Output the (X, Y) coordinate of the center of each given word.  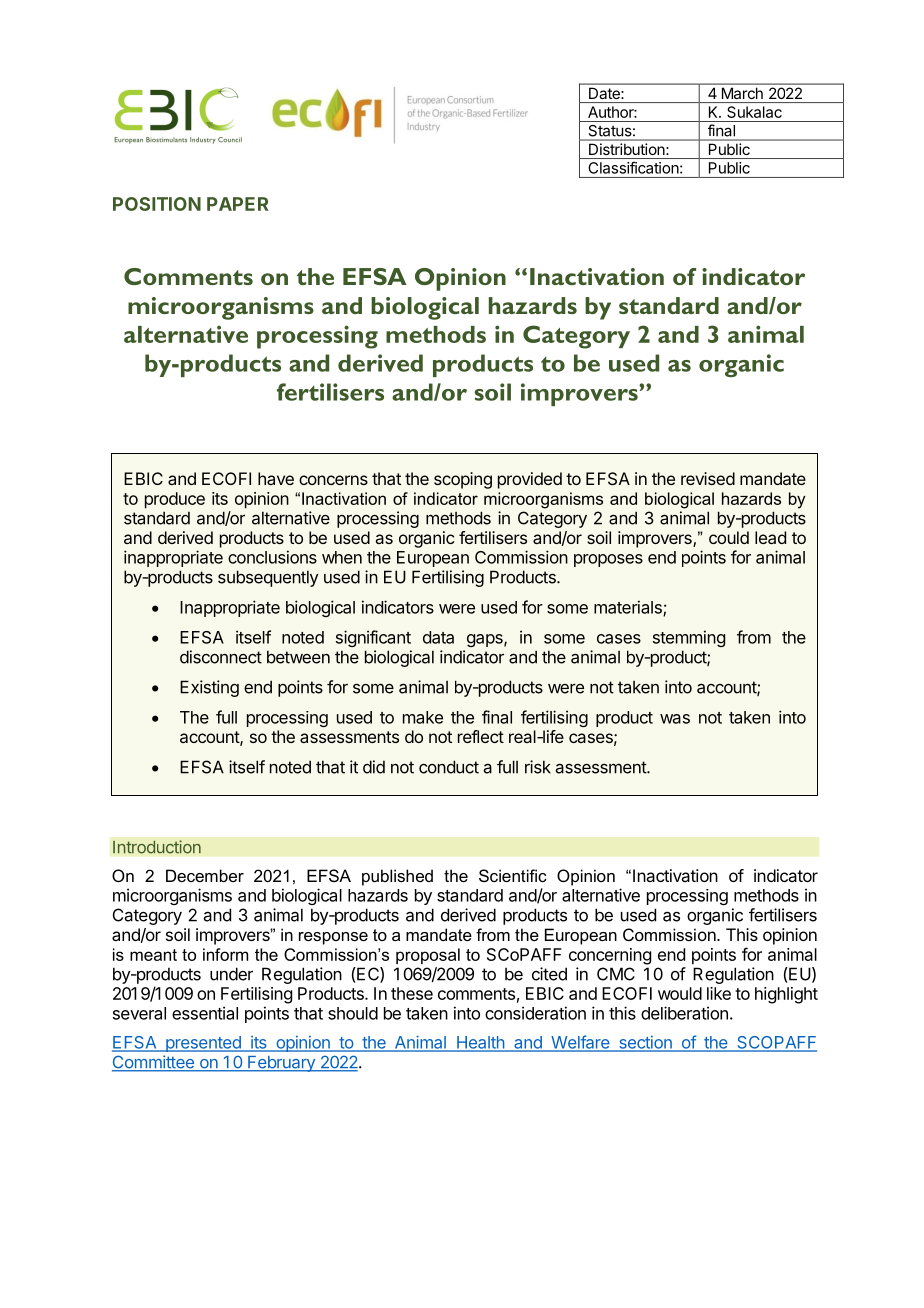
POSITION (157, 204)
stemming (689, 638)
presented (203, 1044)
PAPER (238, 204)
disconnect (221, 657)
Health (480, 1043)
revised (708, 478)
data (438, 637)
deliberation (684, 1013)
